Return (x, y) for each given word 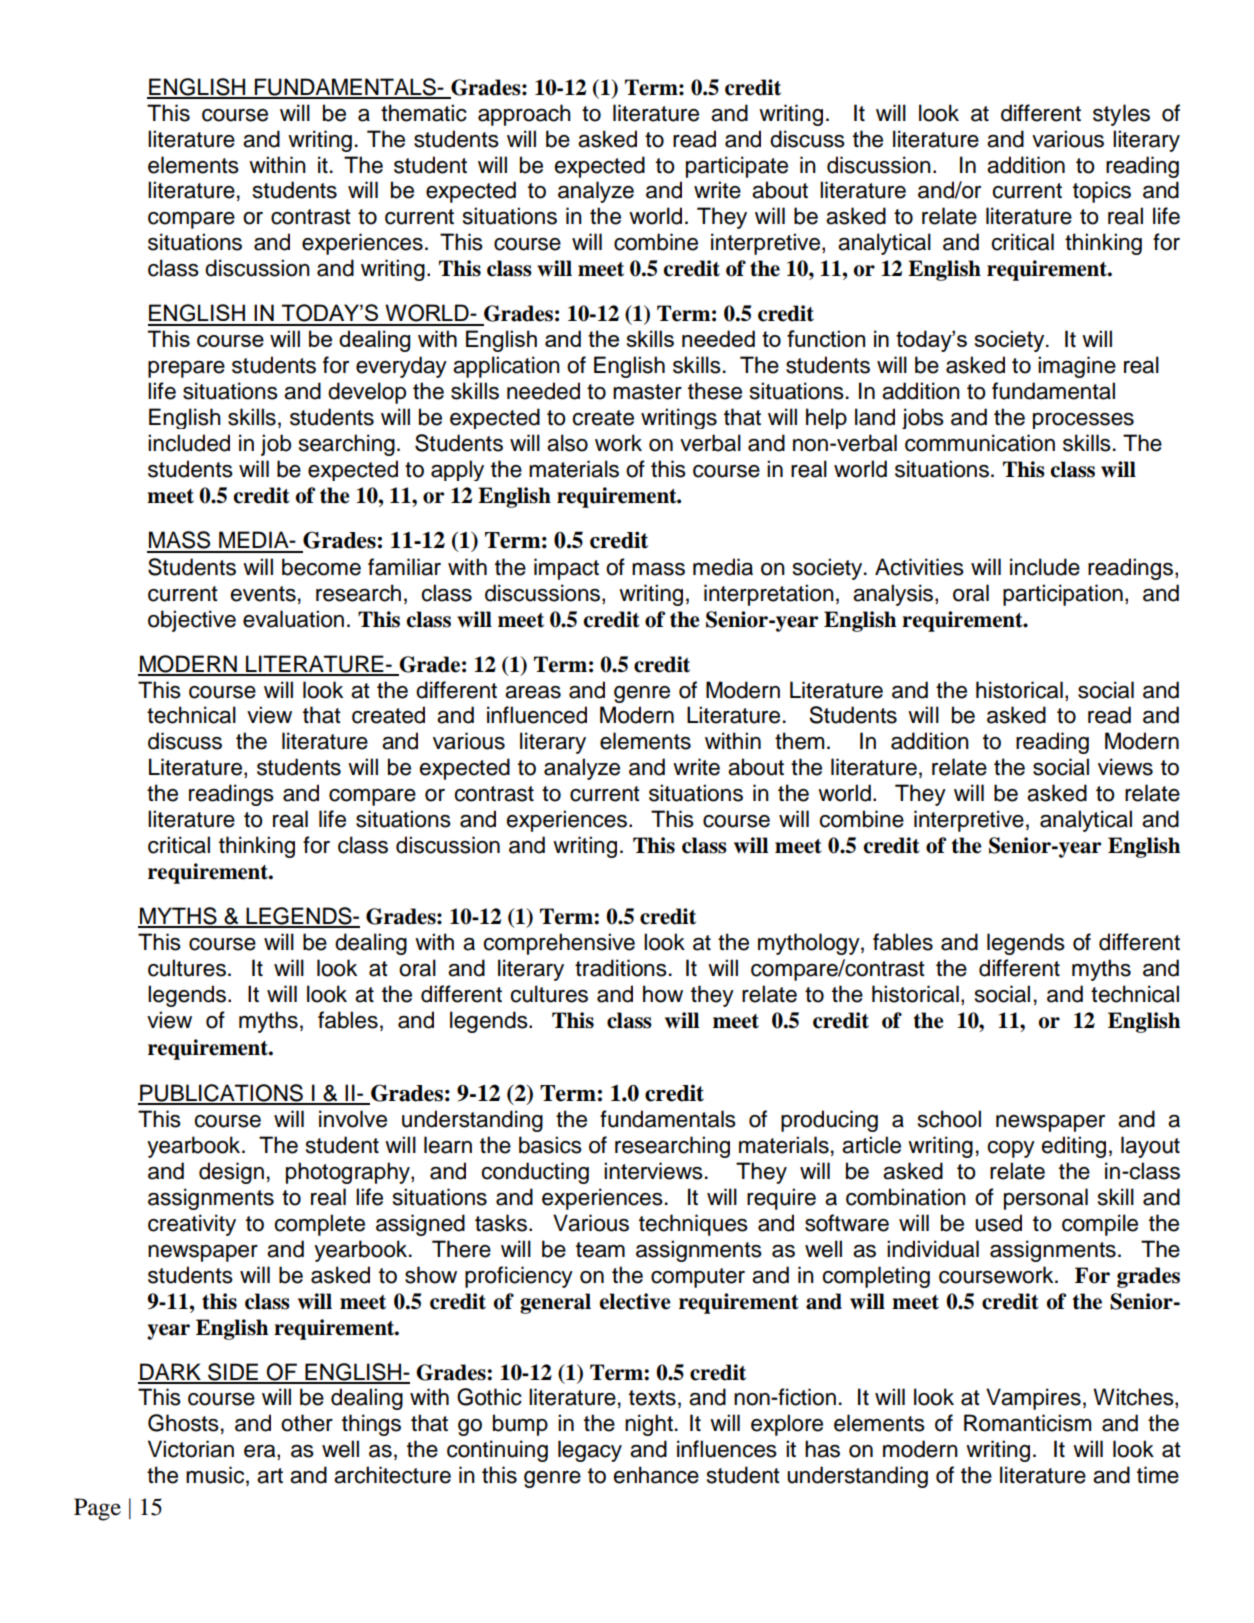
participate (737, 167)
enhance (656, 1475)
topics (1102, 192)
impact (566, 569)
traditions (621, 968)
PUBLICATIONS (221, 1094)
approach (524, 115)
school (949, 1119)
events (263, 594)
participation (1063, 595)
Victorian (191, 1449)
